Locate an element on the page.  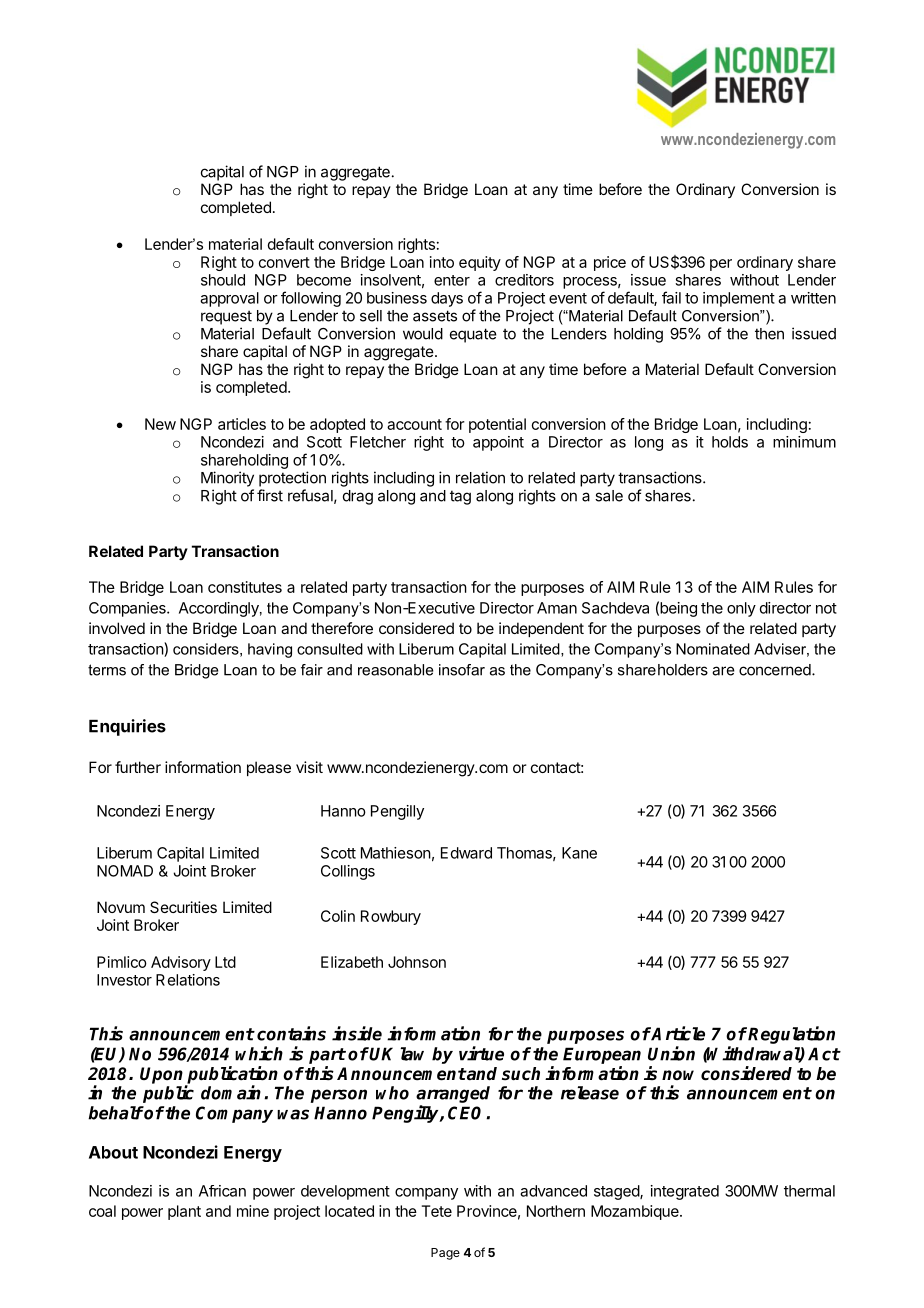
enter is located at coordinates (452, 280).
